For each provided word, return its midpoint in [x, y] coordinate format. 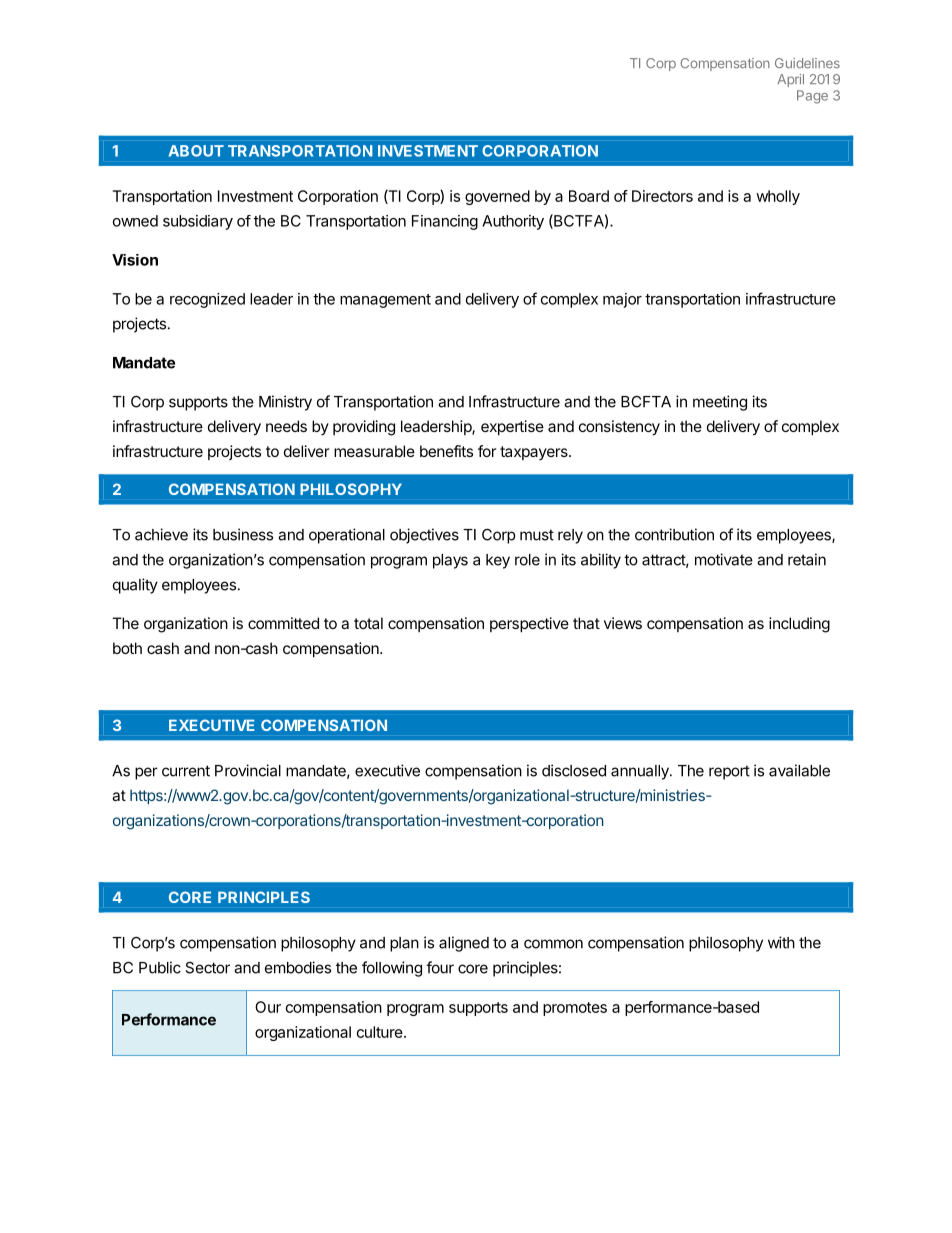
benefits [446, 451]
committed [283, 623]
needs [286, 426]
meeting [720, 403]
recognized [207, 300]
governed [497, 197]
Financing [445, 222]
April [791, 80]
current [186, 771]
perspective [529, 624]
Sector [208, 967]
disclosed [574, 770]
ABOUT [196, 151]
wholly [778, 197]
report [729, 772]
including [799, 625]
